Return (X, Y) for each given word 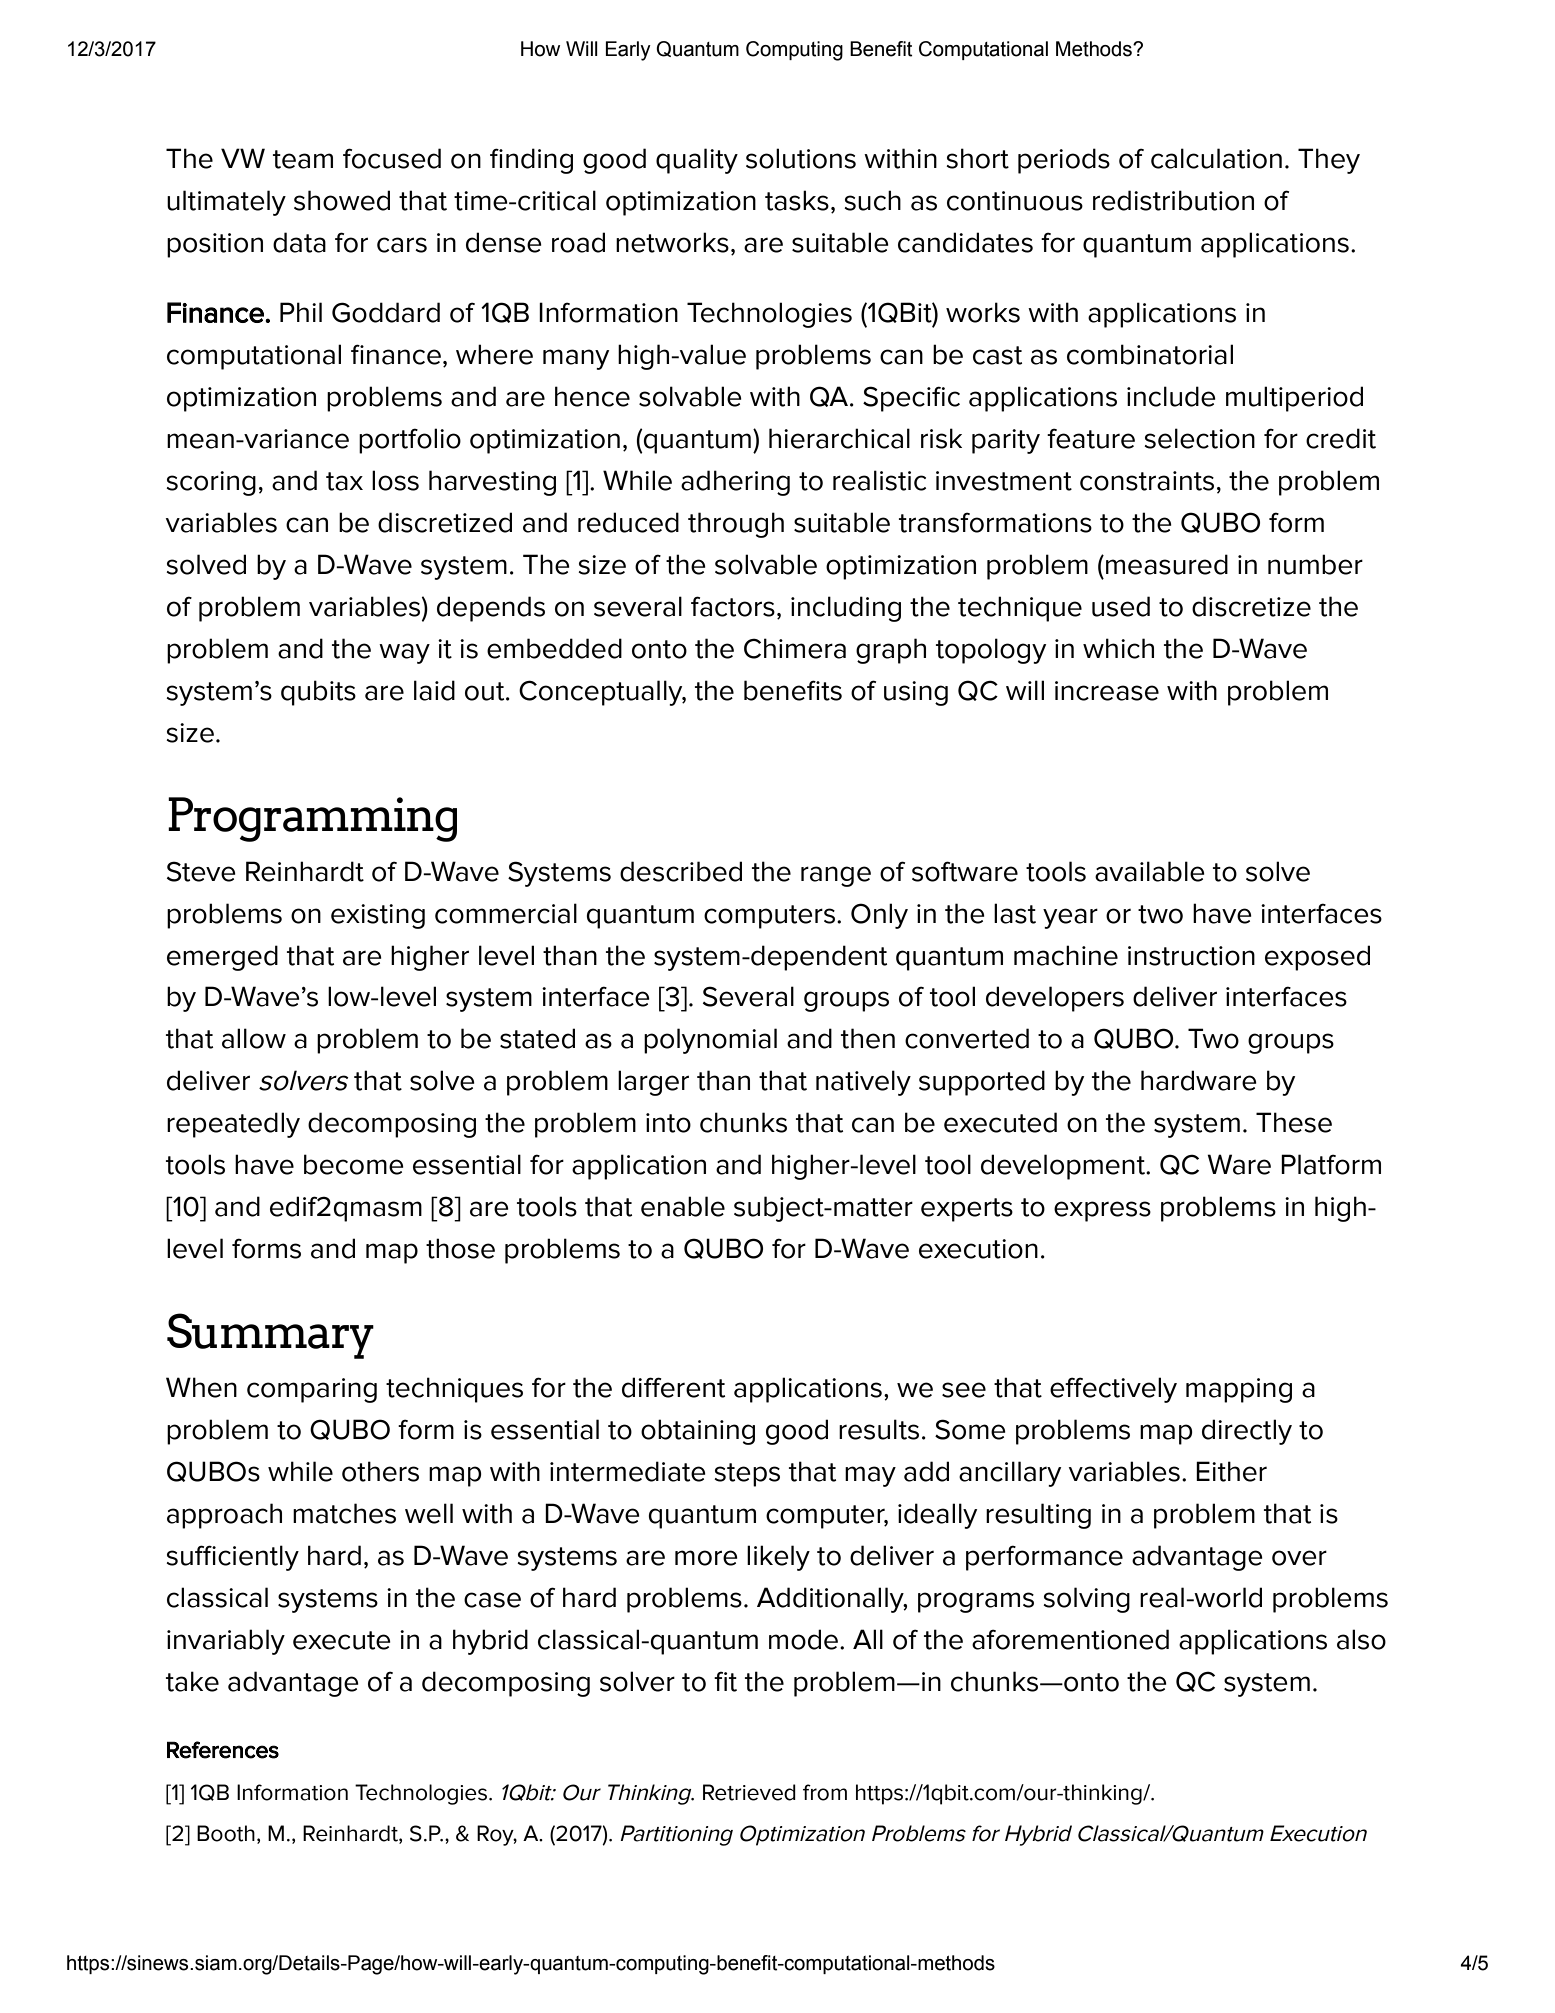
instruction (1191, 956)
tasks (797, 200)
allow (254, 1038)
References (223, 1750)
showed (342, 200)
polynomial (710, 1041)
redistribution (1173, 200)
